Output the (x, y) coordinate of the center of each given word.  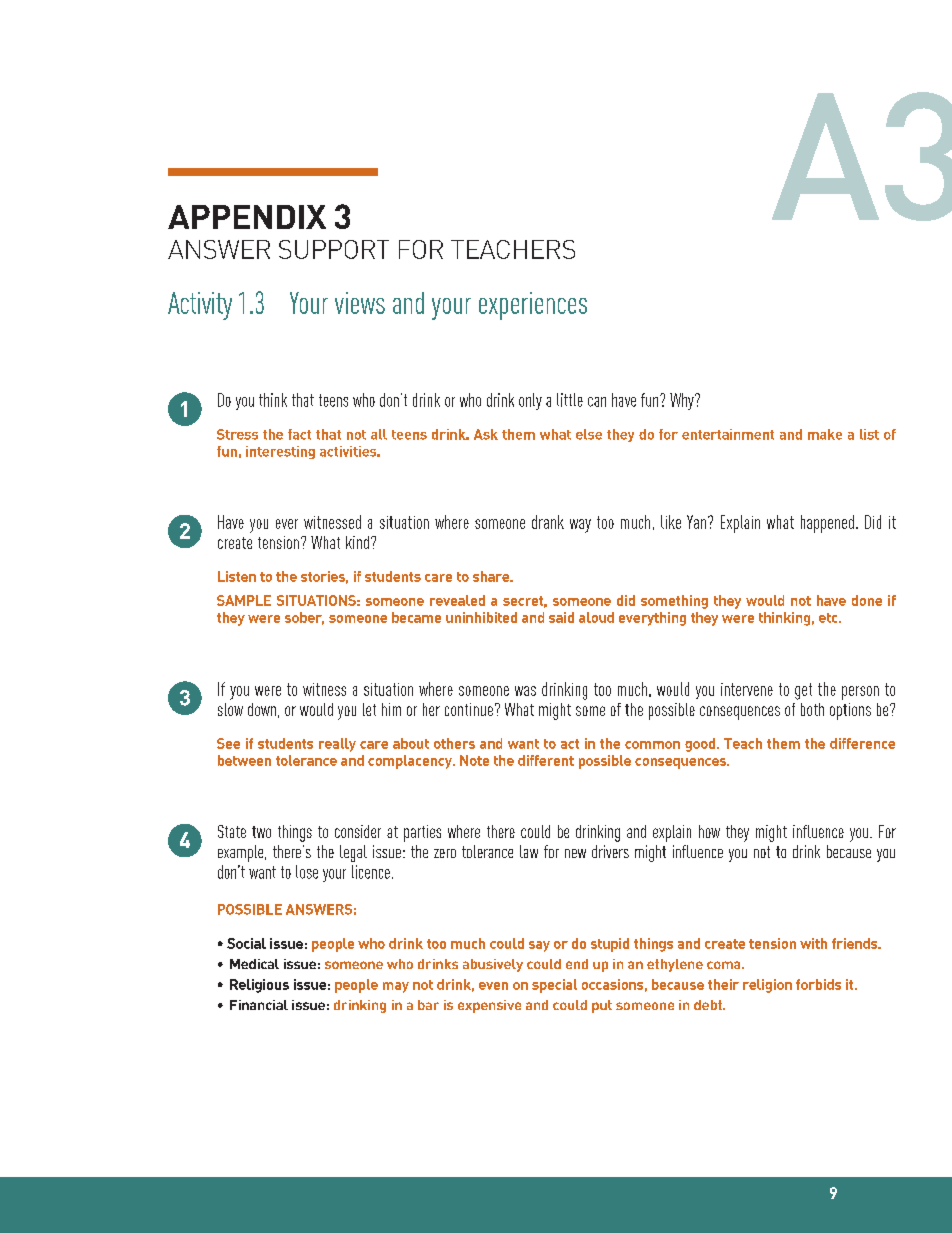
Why (683, 401)
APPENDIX (247, 217)
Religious (259, 986)
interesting (280, 452)
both (812, 709)
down (262, 709)
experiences (533, 306)
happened (827, 524)
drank (548, 522)
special (554, 986)
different (546, 760)
